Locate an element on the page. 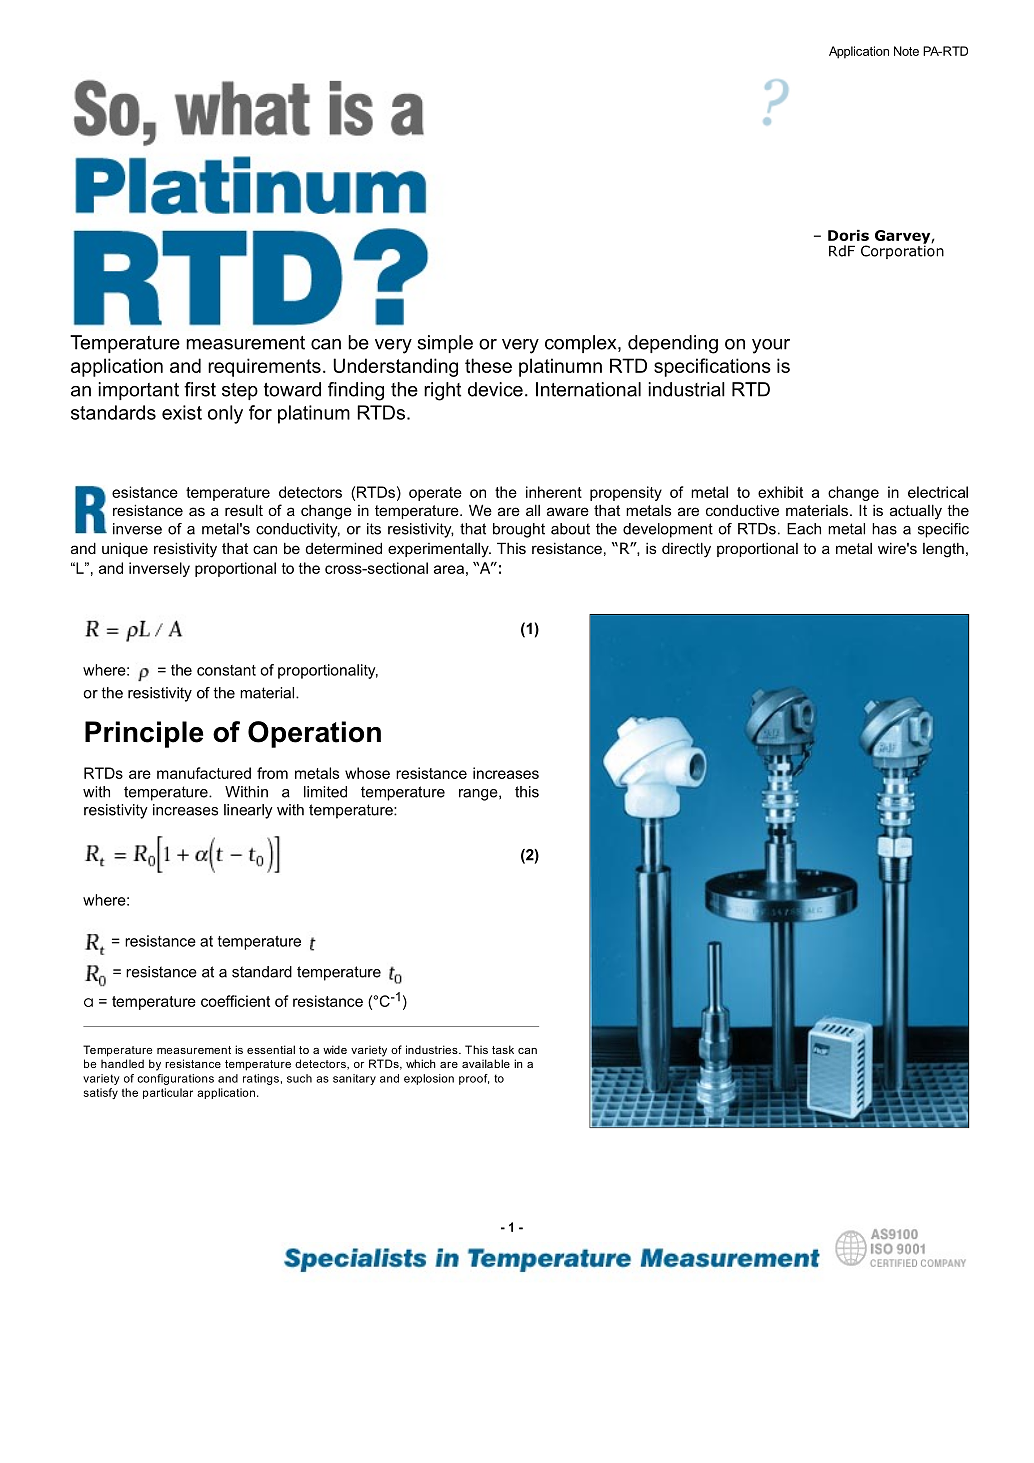 This page has height=1463, width=1034. constant is located at coordinates (226, 670).
